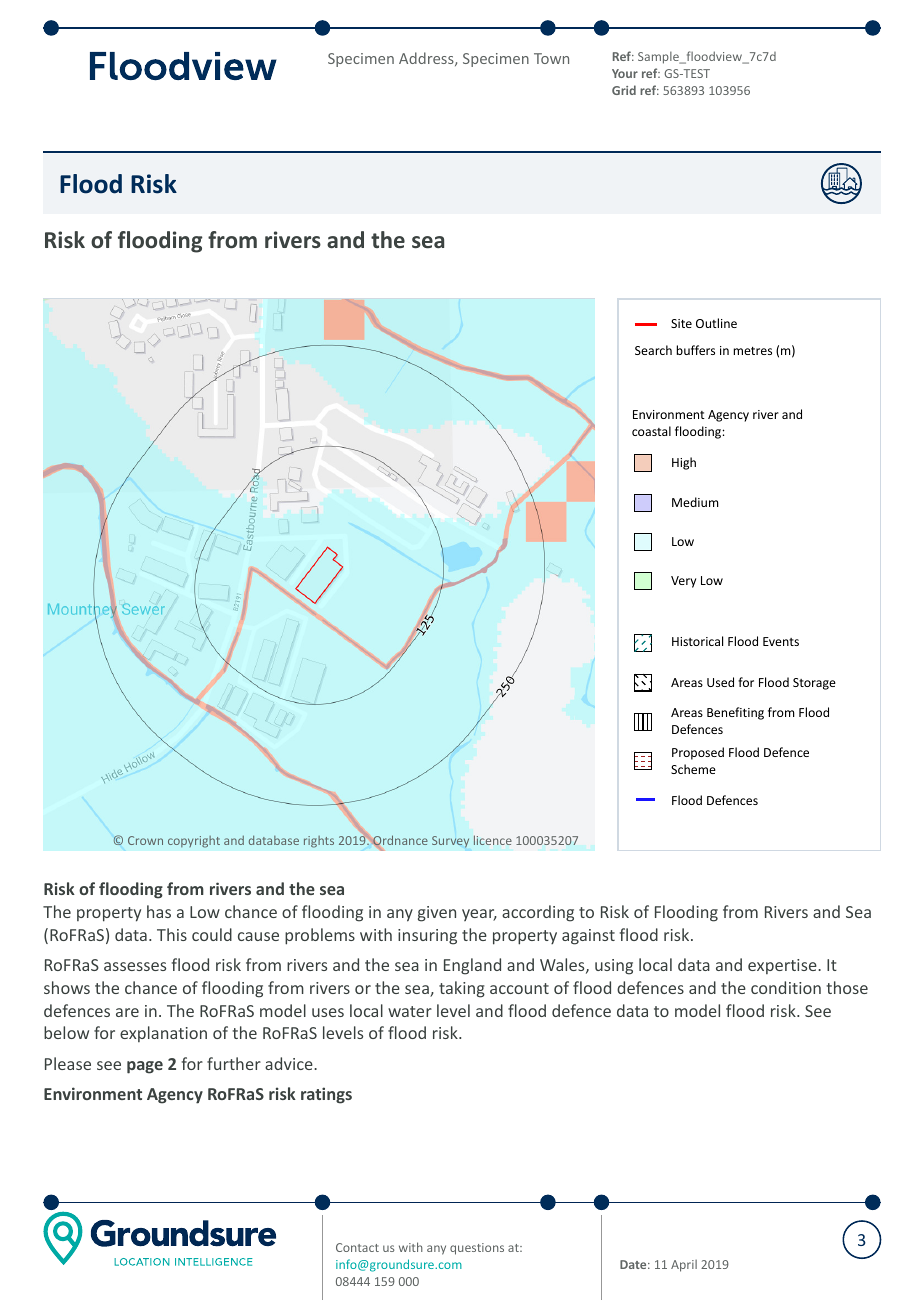  What do you see at coordinates (450, 842) in the screenshot?
I see `Survey` at bounding box center [450, 842].
